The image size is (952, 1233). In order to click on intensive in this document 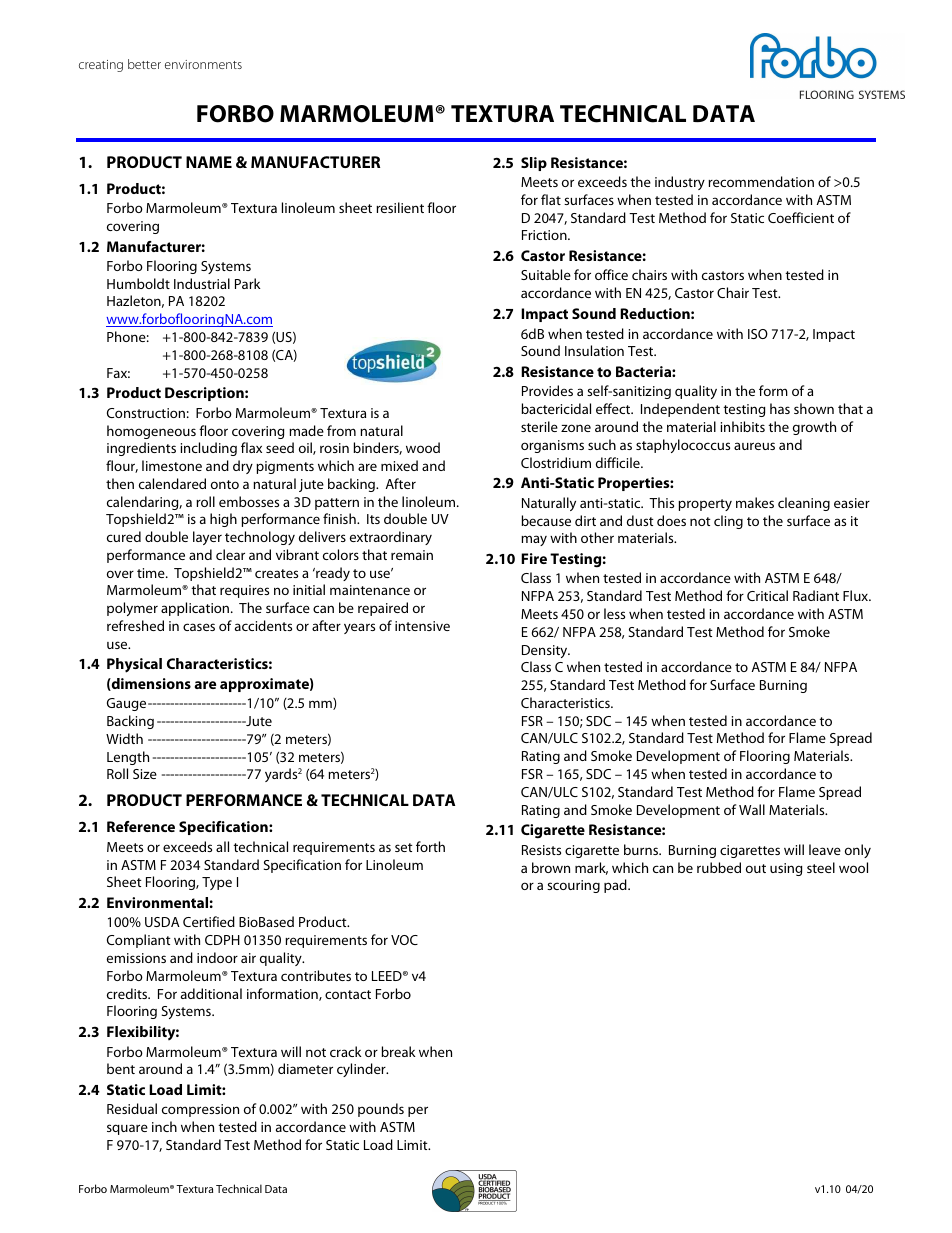, I will do `click(422, 626)`.
